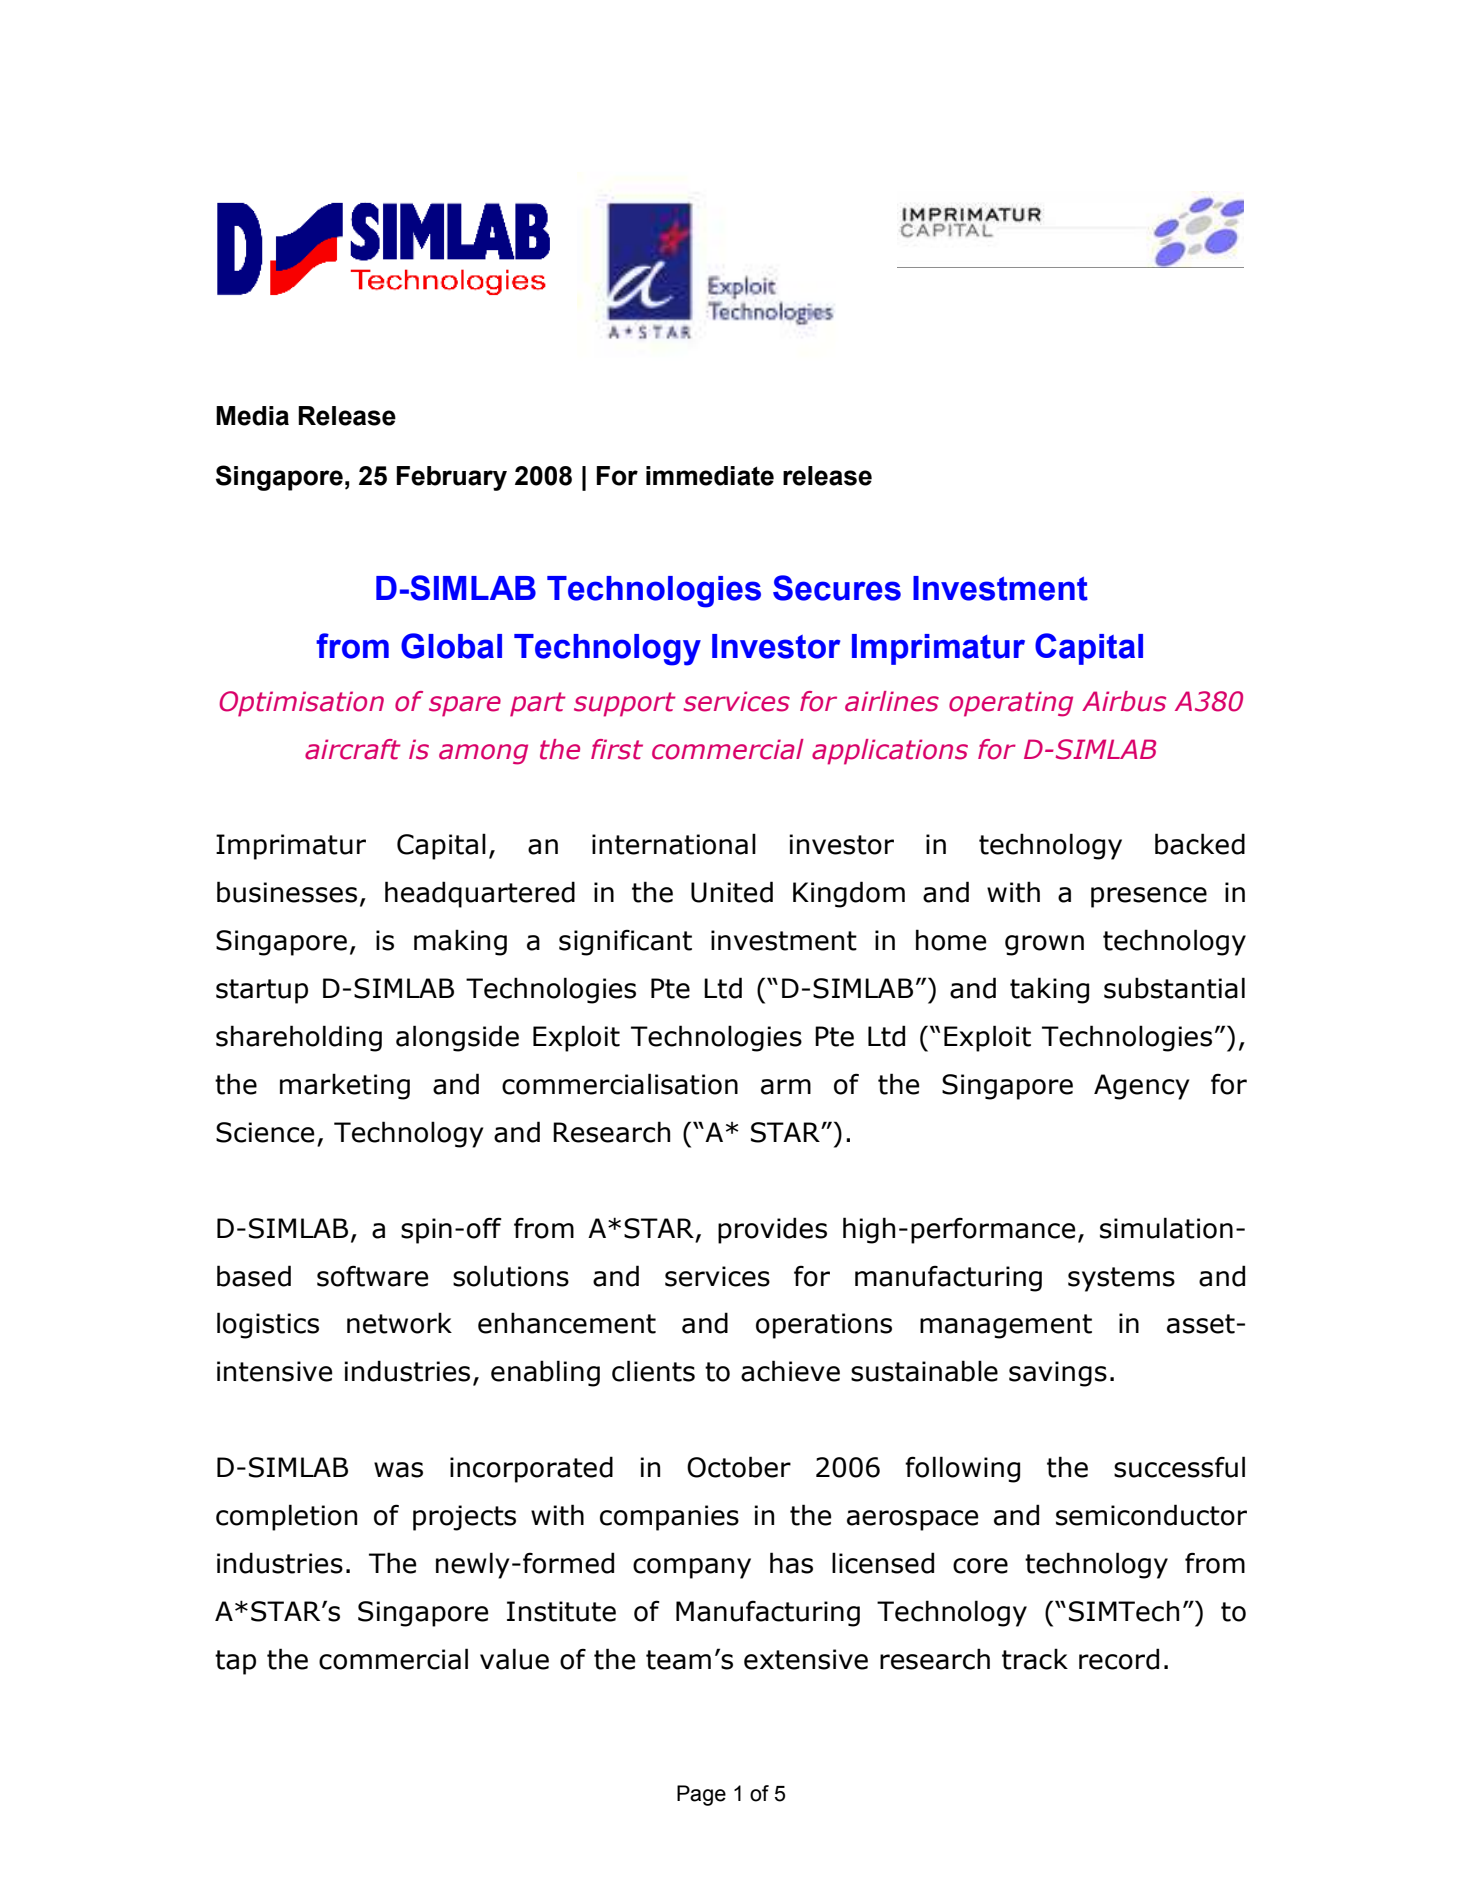  What do you see at coordinates (837, 588) in the screenshot?
I see `Secures` at bounding box center [837, 588].
